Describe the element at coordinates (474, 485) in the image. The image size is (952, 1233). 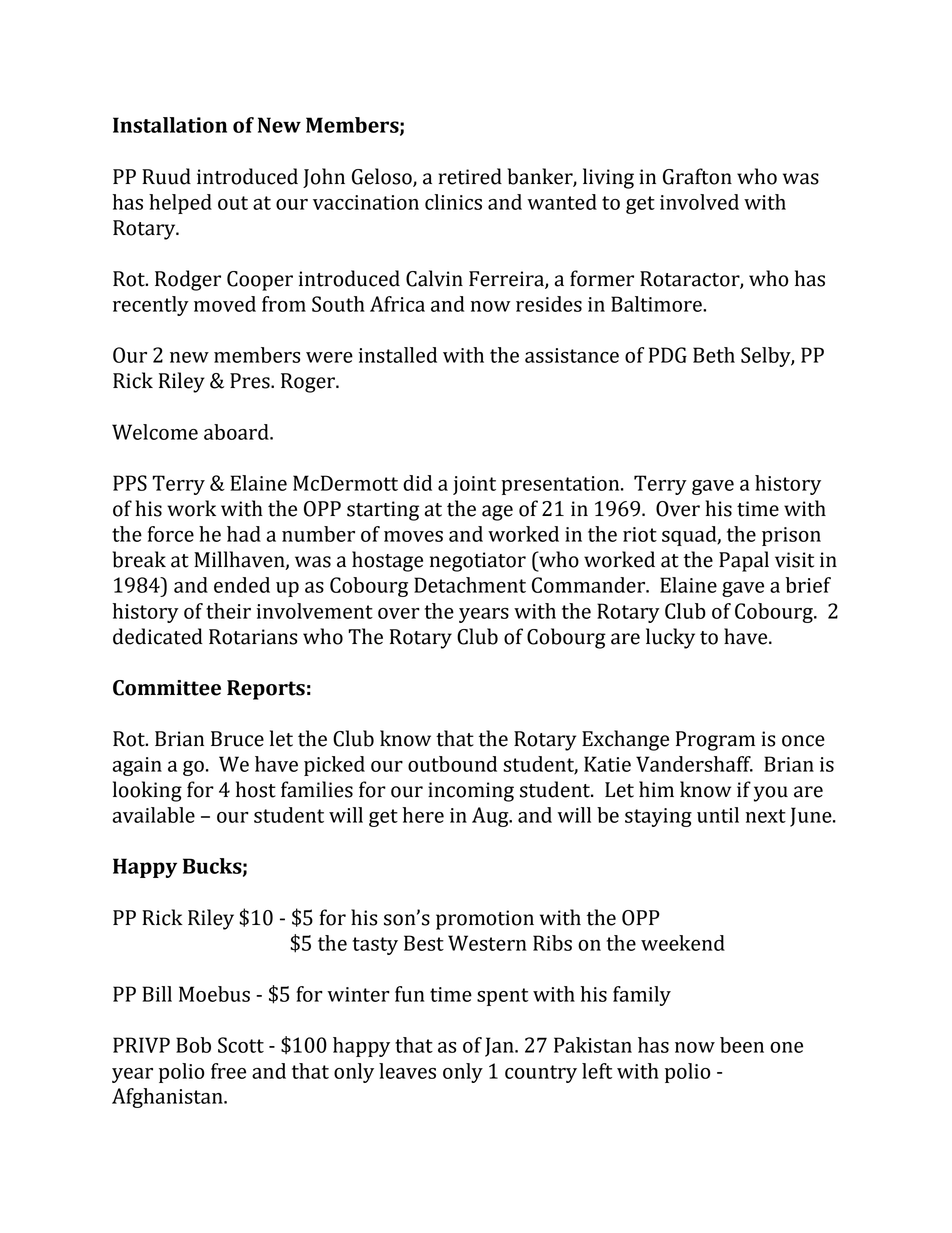
I see `joint` at that location.
